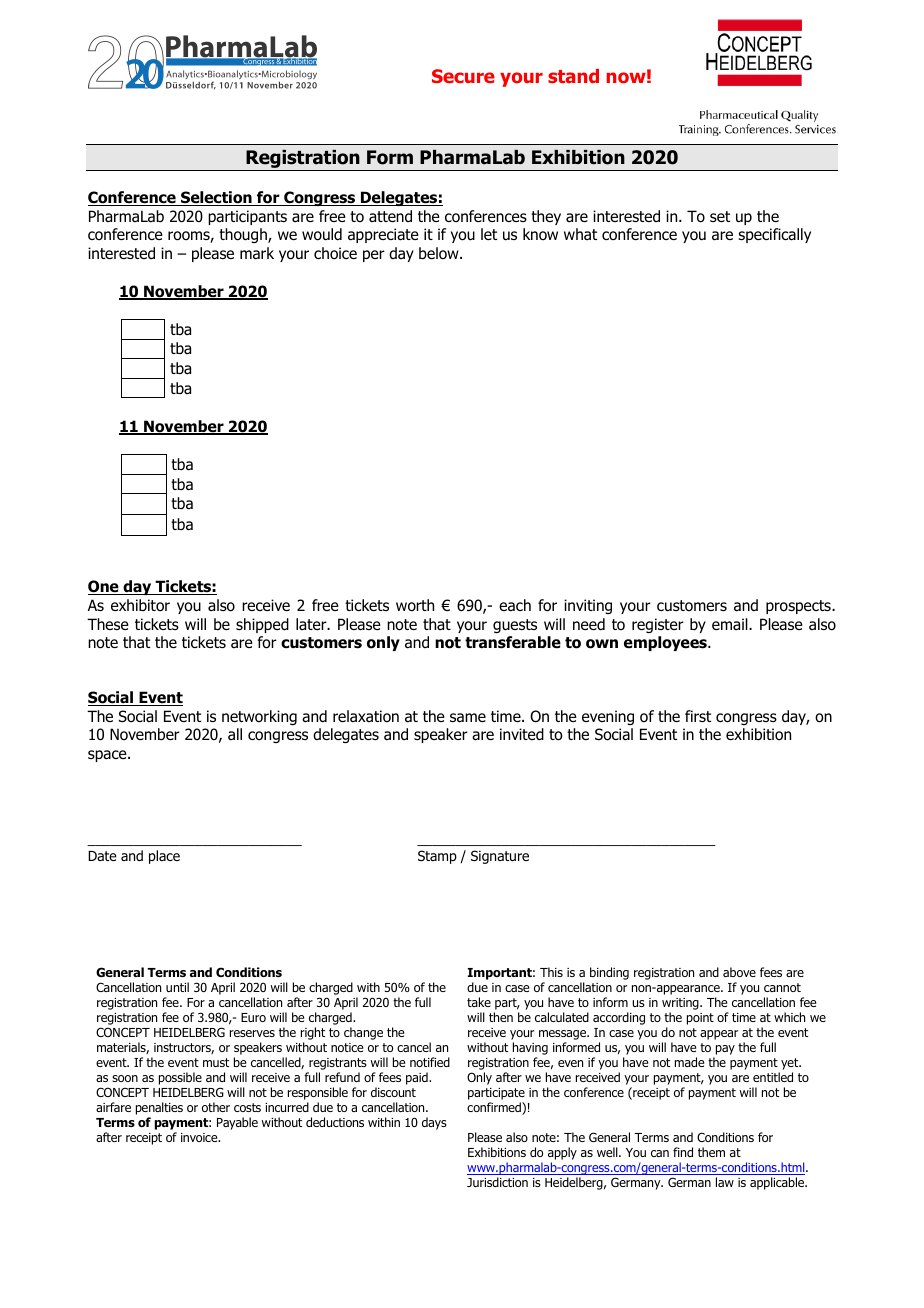 Image resolution: width=924 pixels, height=1308 pixels. What do you see at coordinates (463, 76) in the page?
I see `Secure` at bounding box center [463, 76].
